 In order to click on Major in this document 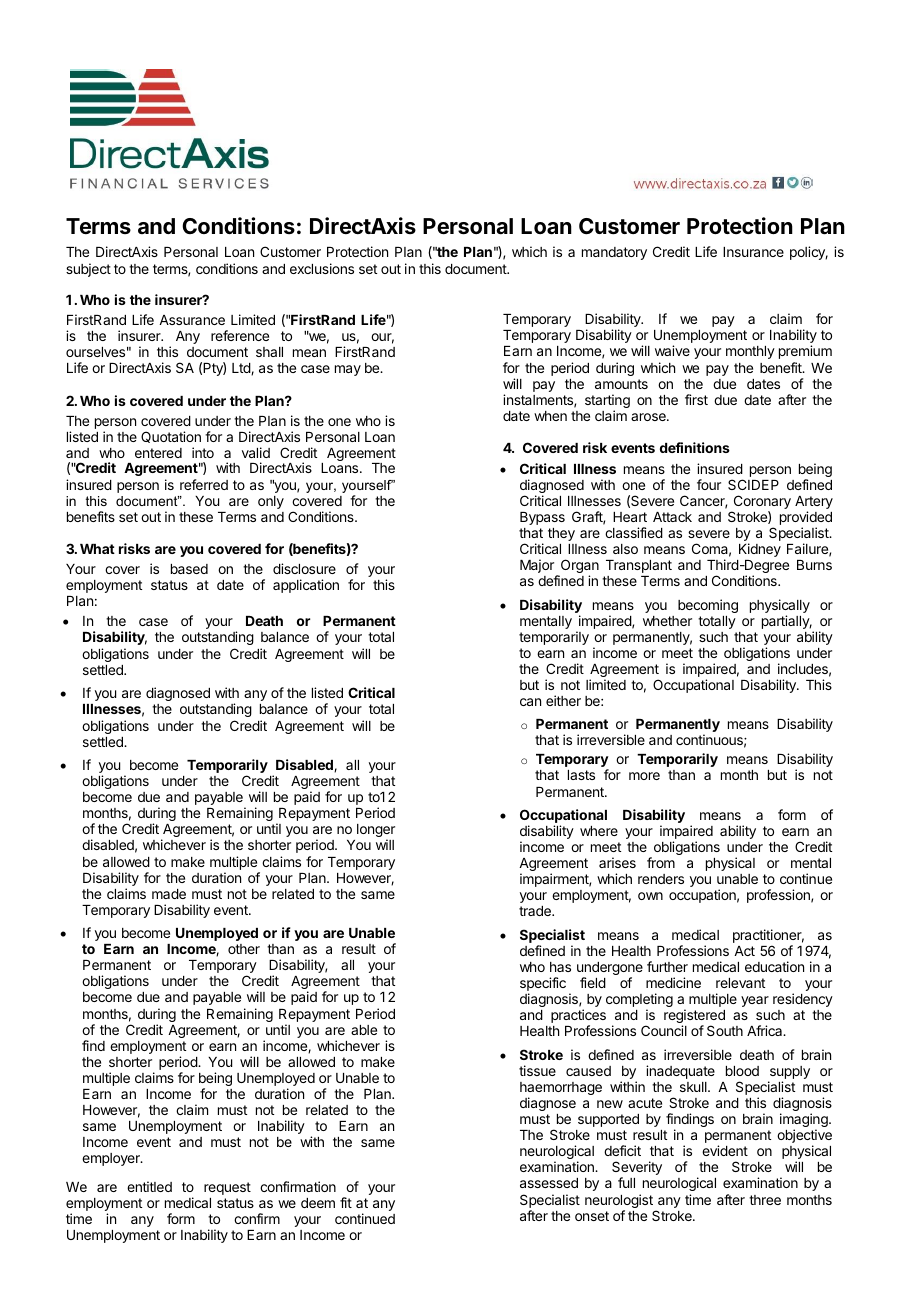, I will do `click(538, 567)`.
